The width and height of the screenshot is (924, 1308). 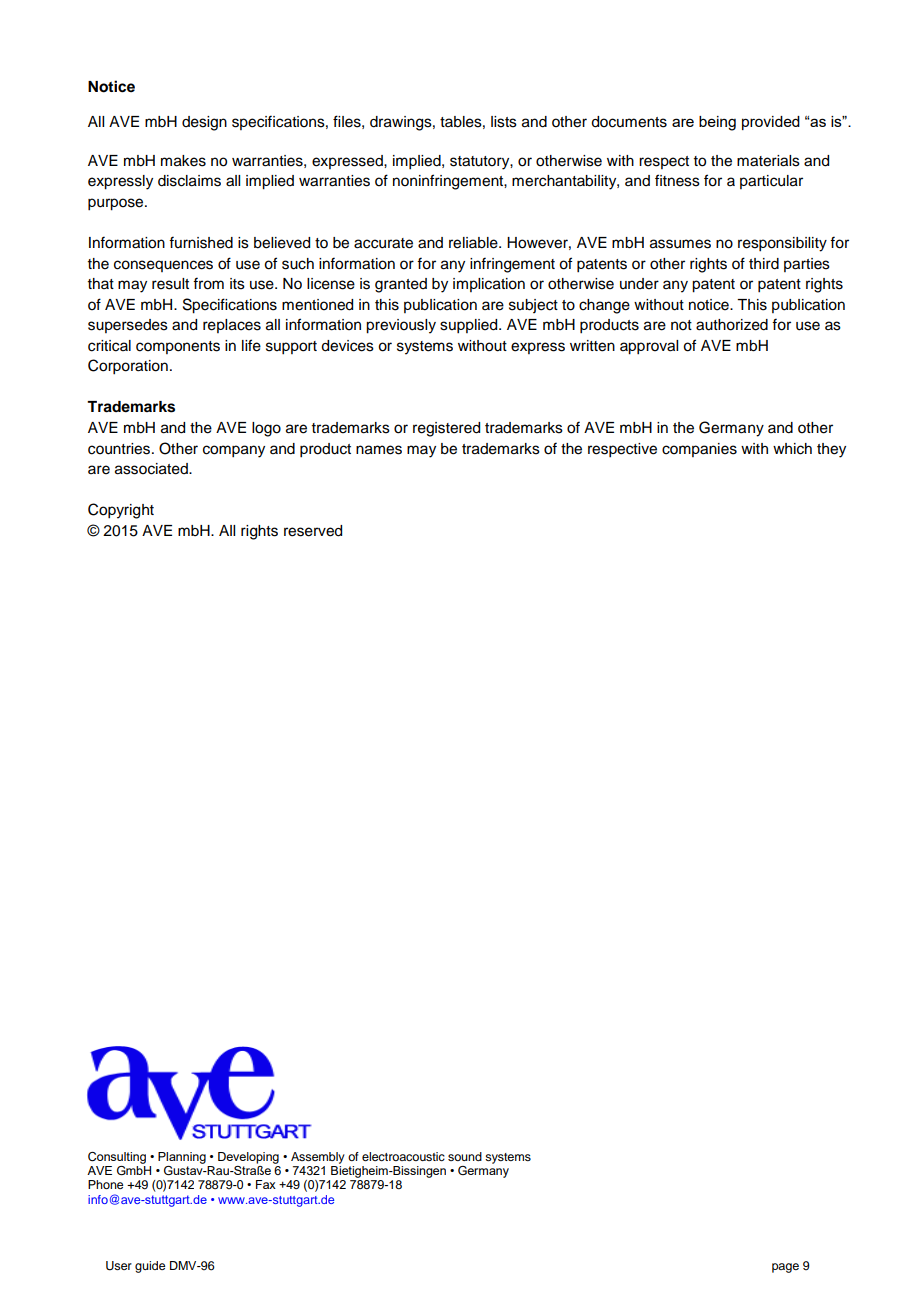 I want to click on page, so click(x=785, y=1268).
